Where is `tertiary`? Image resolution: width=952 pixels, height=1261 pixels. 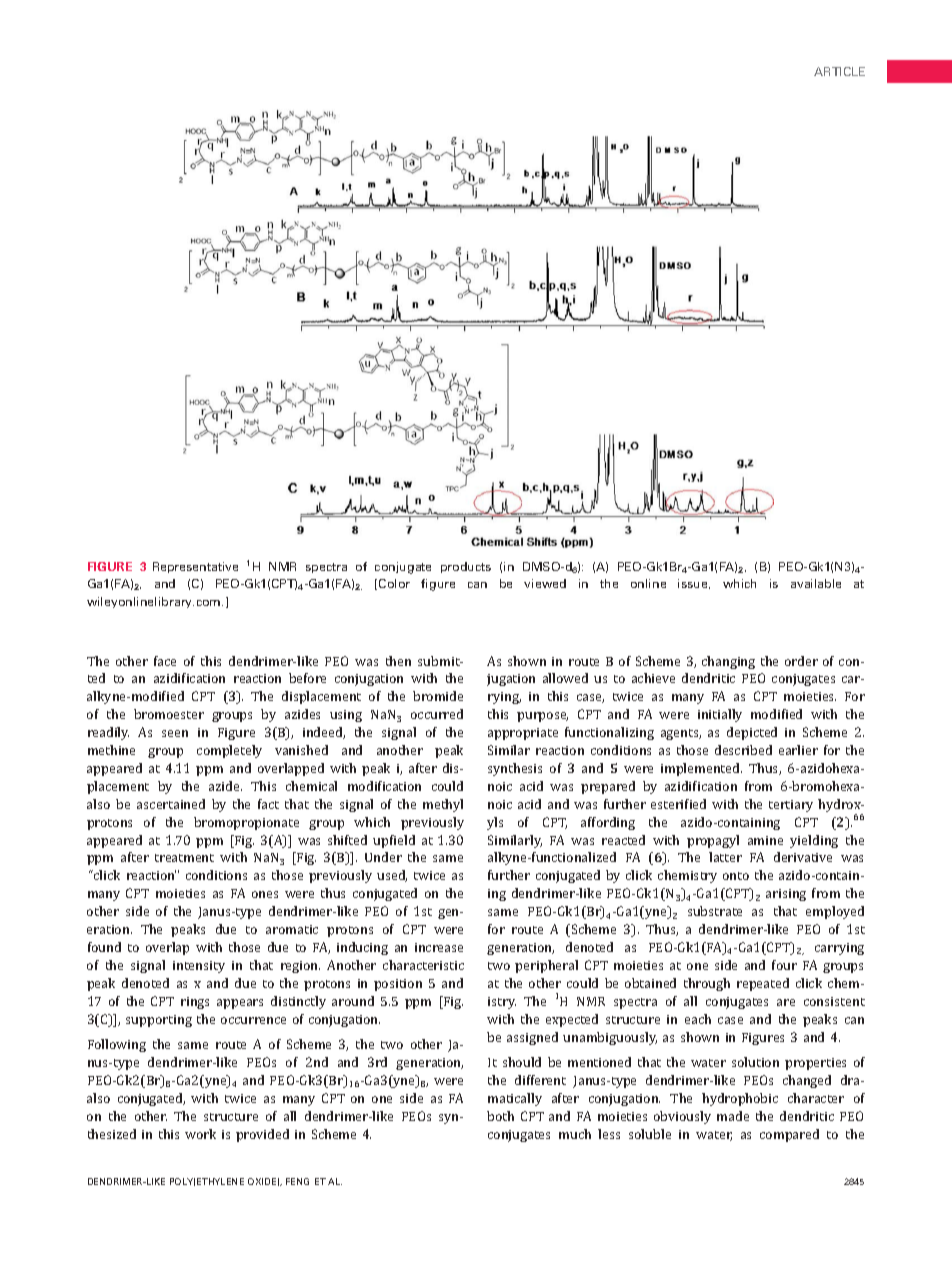
tertiary is located at coordinates (791, 806).
